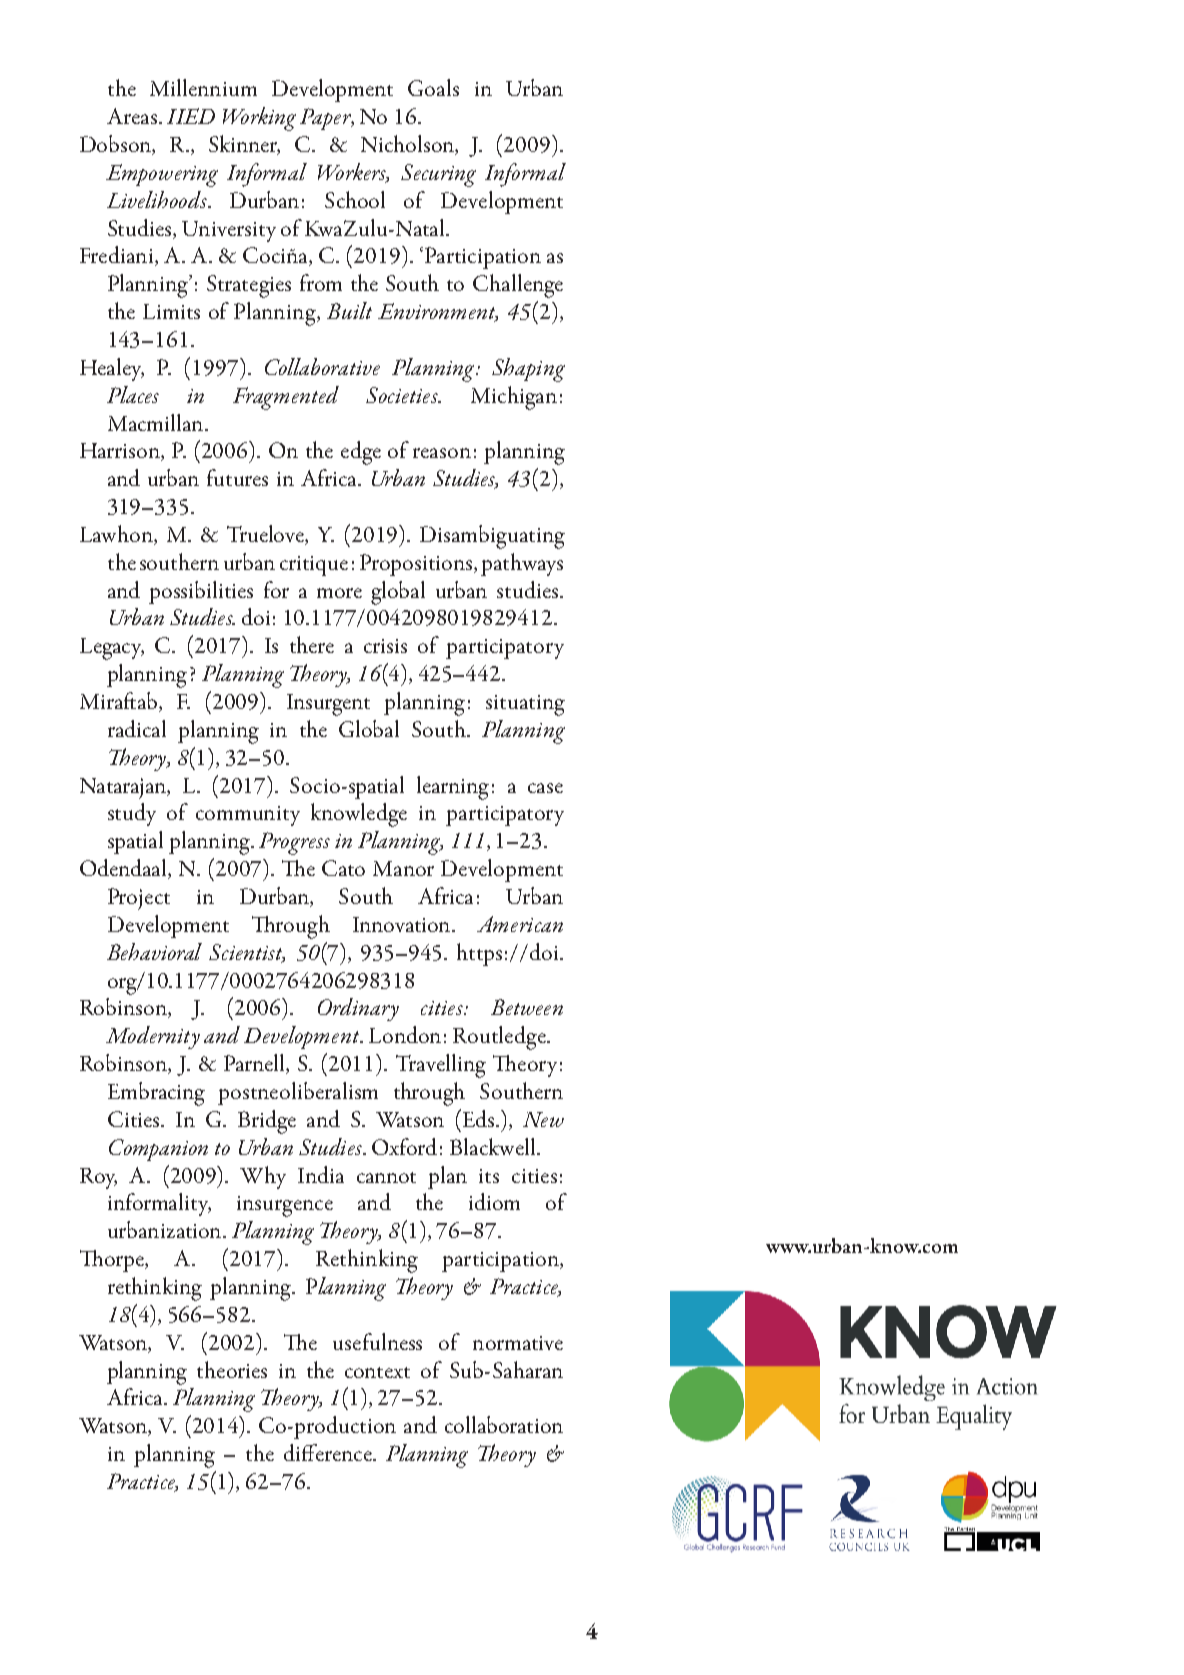  Describe the element at coordinates (321, 1174) in the document. I see `India` at that location.
